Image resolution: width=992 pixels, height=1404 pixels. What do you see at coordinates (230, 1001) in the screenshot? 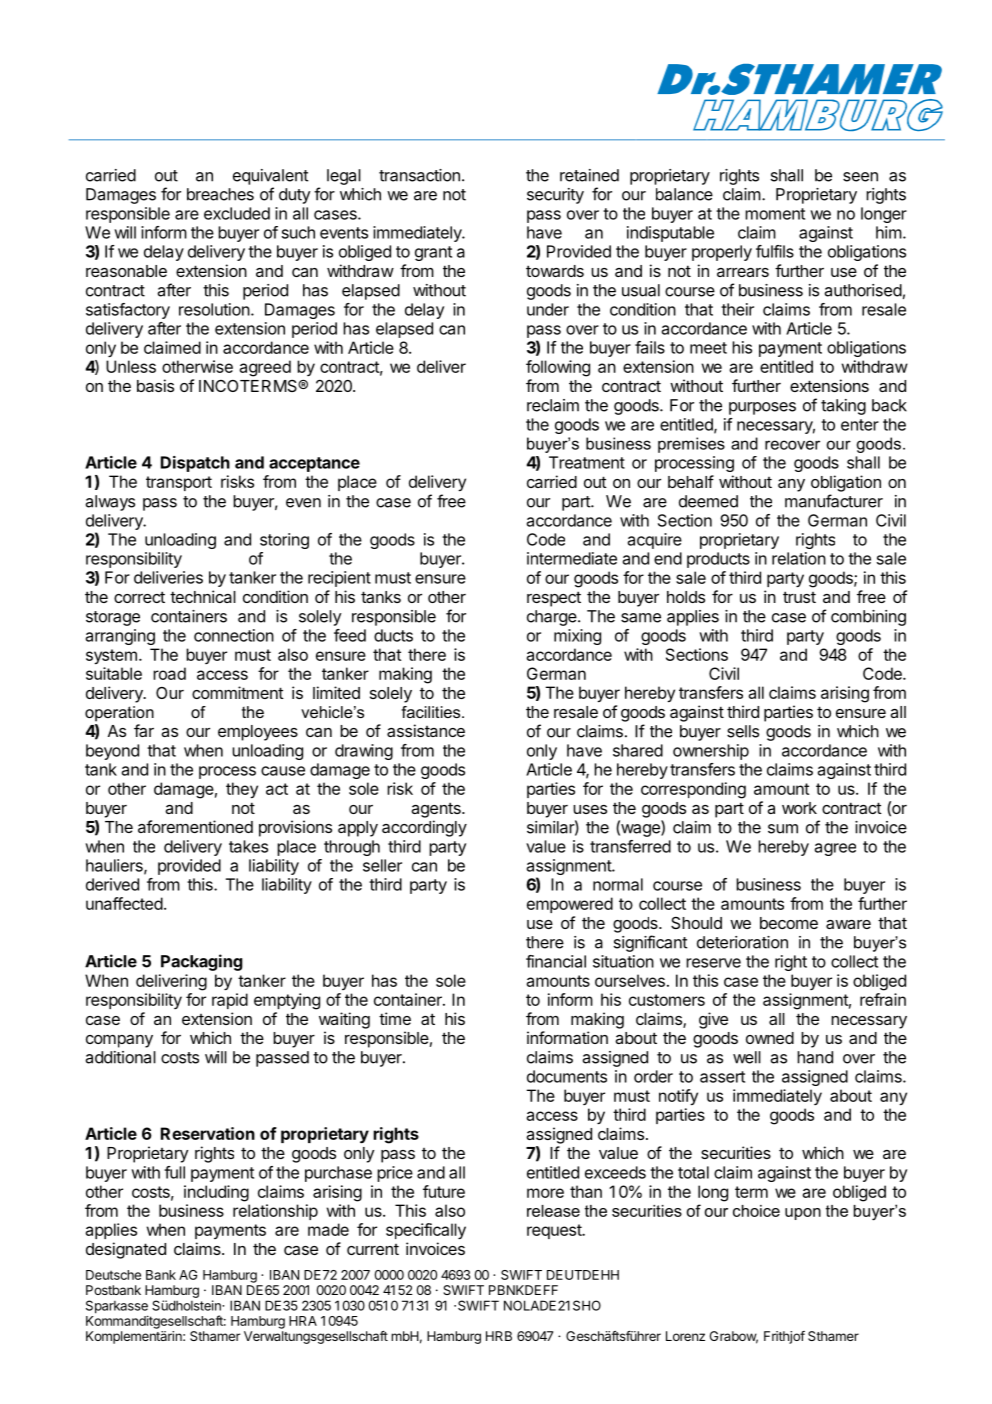
I see `rapid` at bounding box center [230, 1001].
